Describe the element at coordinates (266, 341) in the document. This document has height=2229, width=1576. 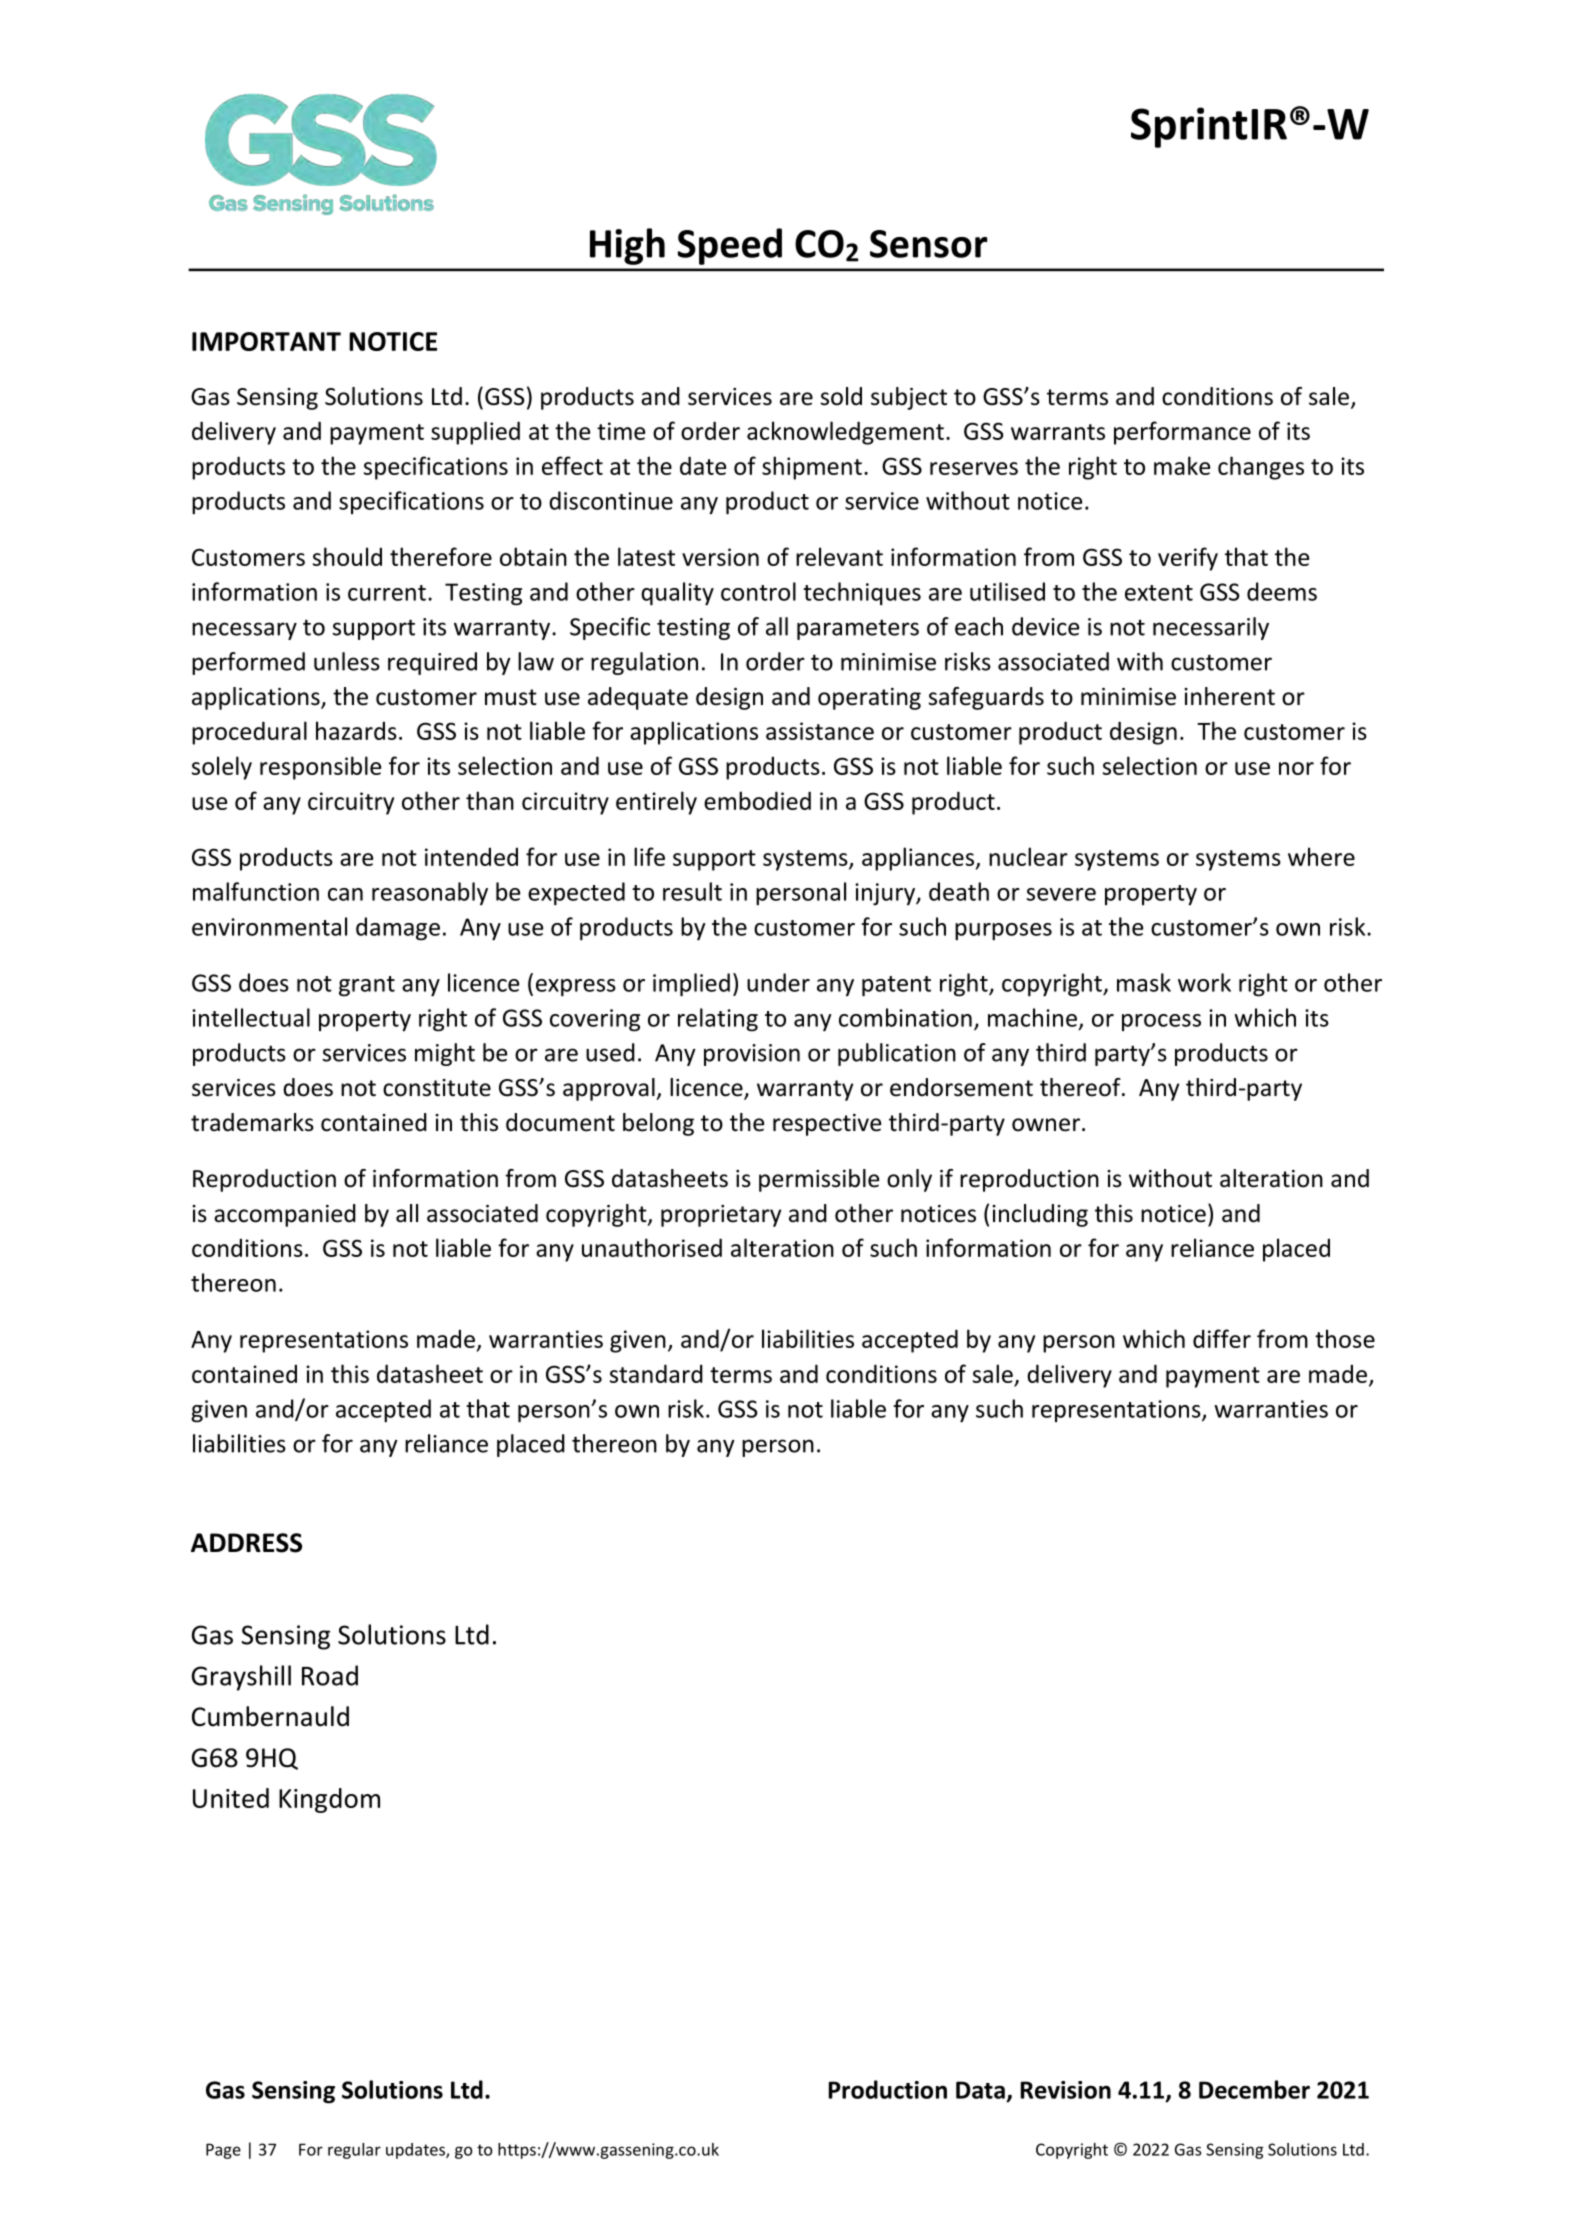
I see `IMPORTANT` at that location.
